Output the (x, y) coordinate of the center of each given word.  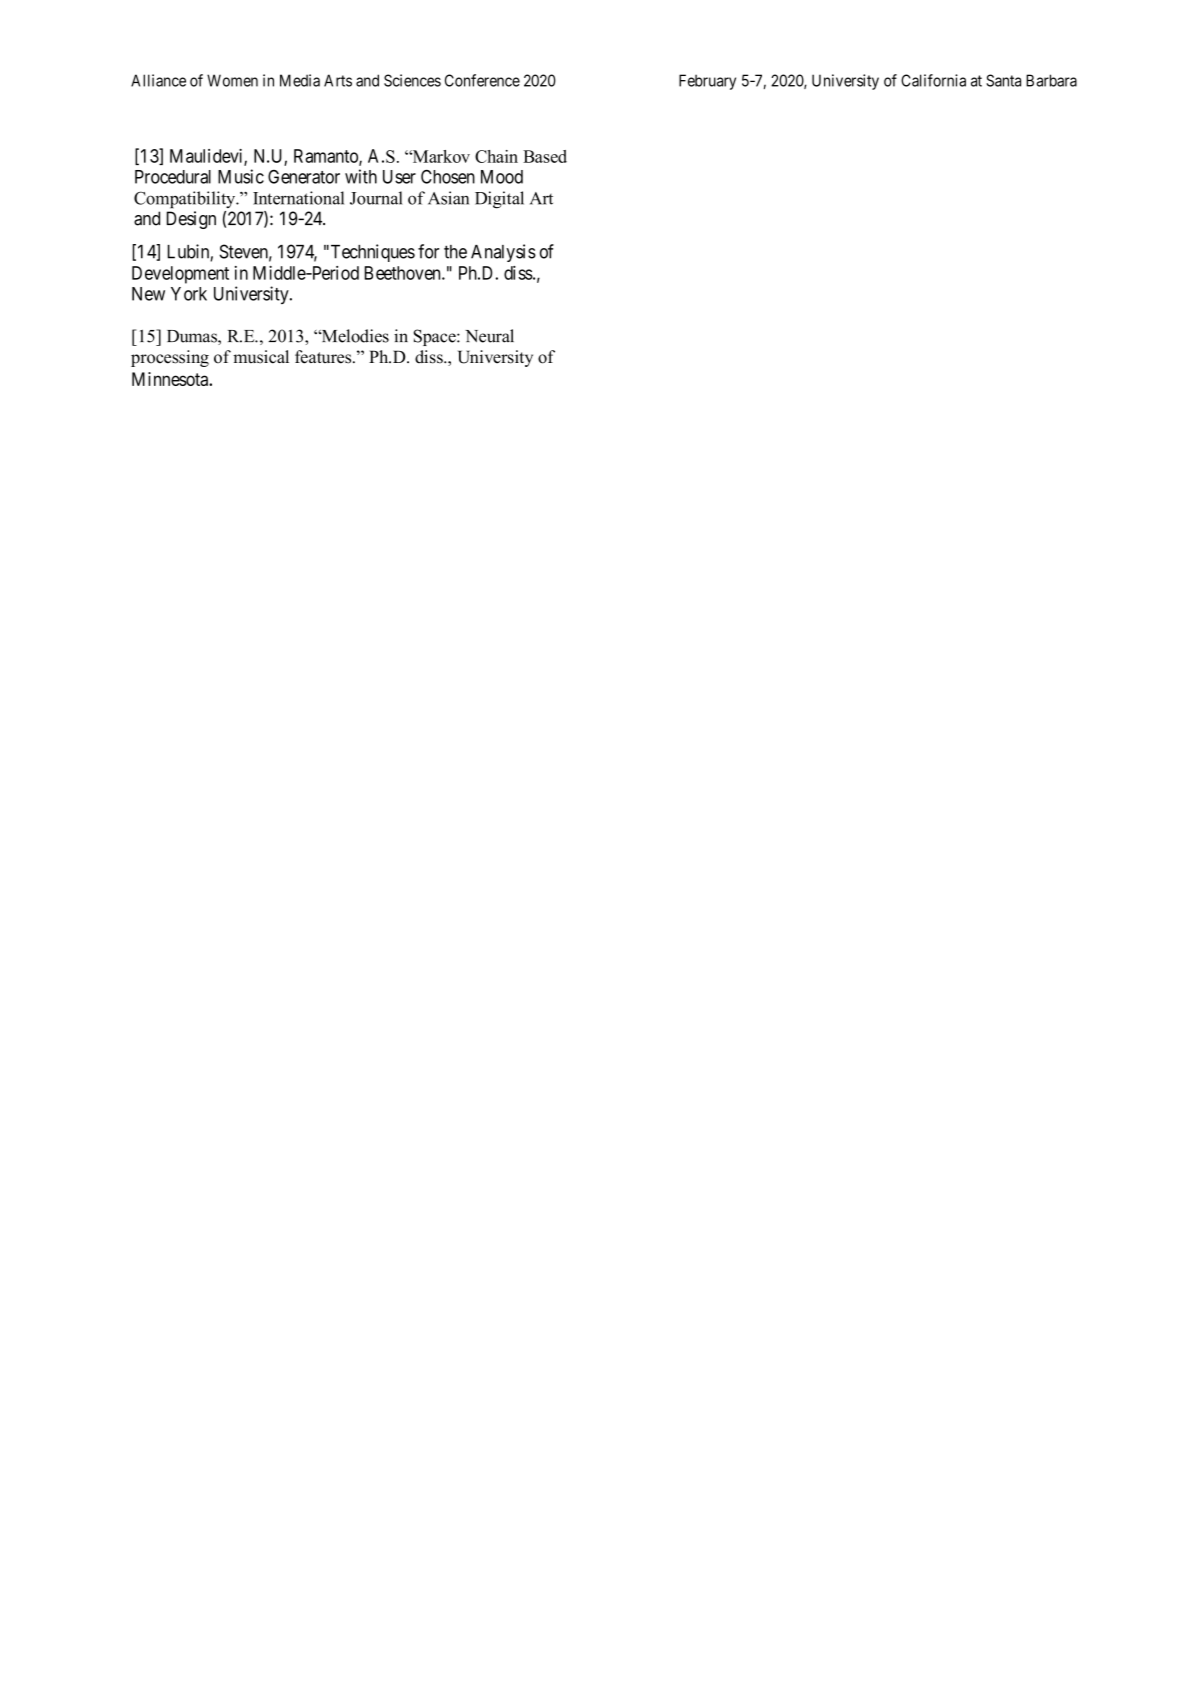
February (707, 82)
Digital (499, 200)
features (324, 357)
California (933, 80)
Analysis (503, 253)
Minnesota (171, 379)
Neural (489, 336)
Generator (304, 177)
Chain (496, 156)
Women (232, 80)
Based (545, 156)
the (455, 252)
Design (191, 220)
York (189, 294)
